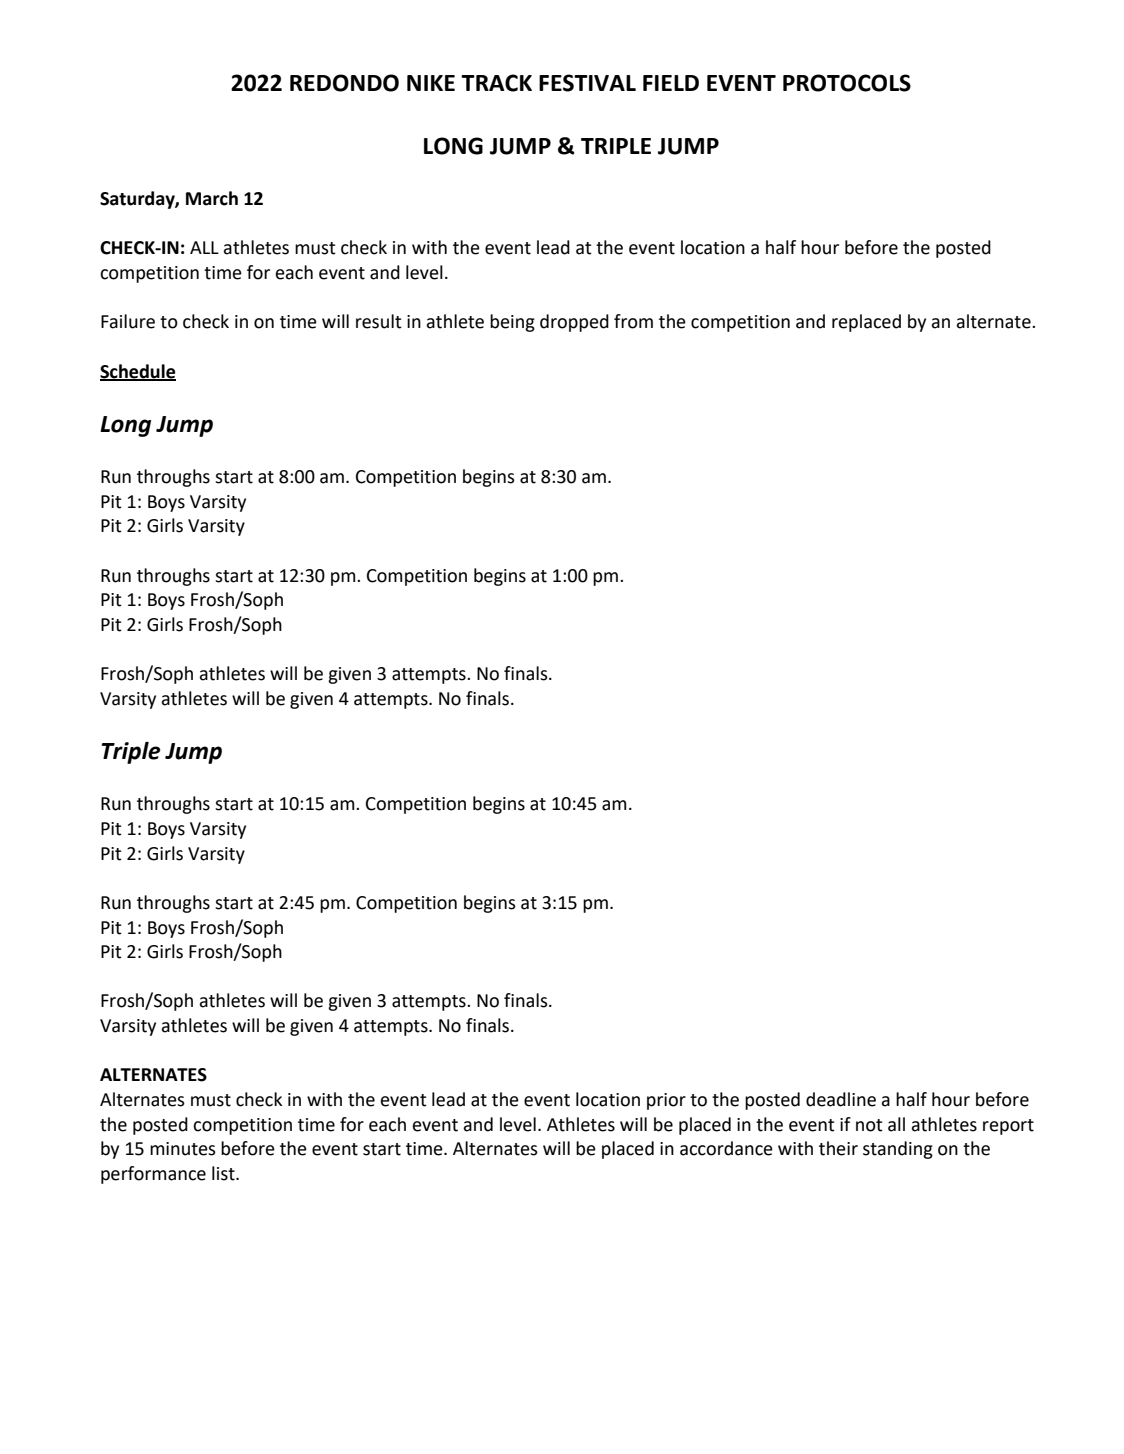 Image resolution: width=1124 pixels, height=1454 pixels. I want to click on minutes, so click(183, 1149).
